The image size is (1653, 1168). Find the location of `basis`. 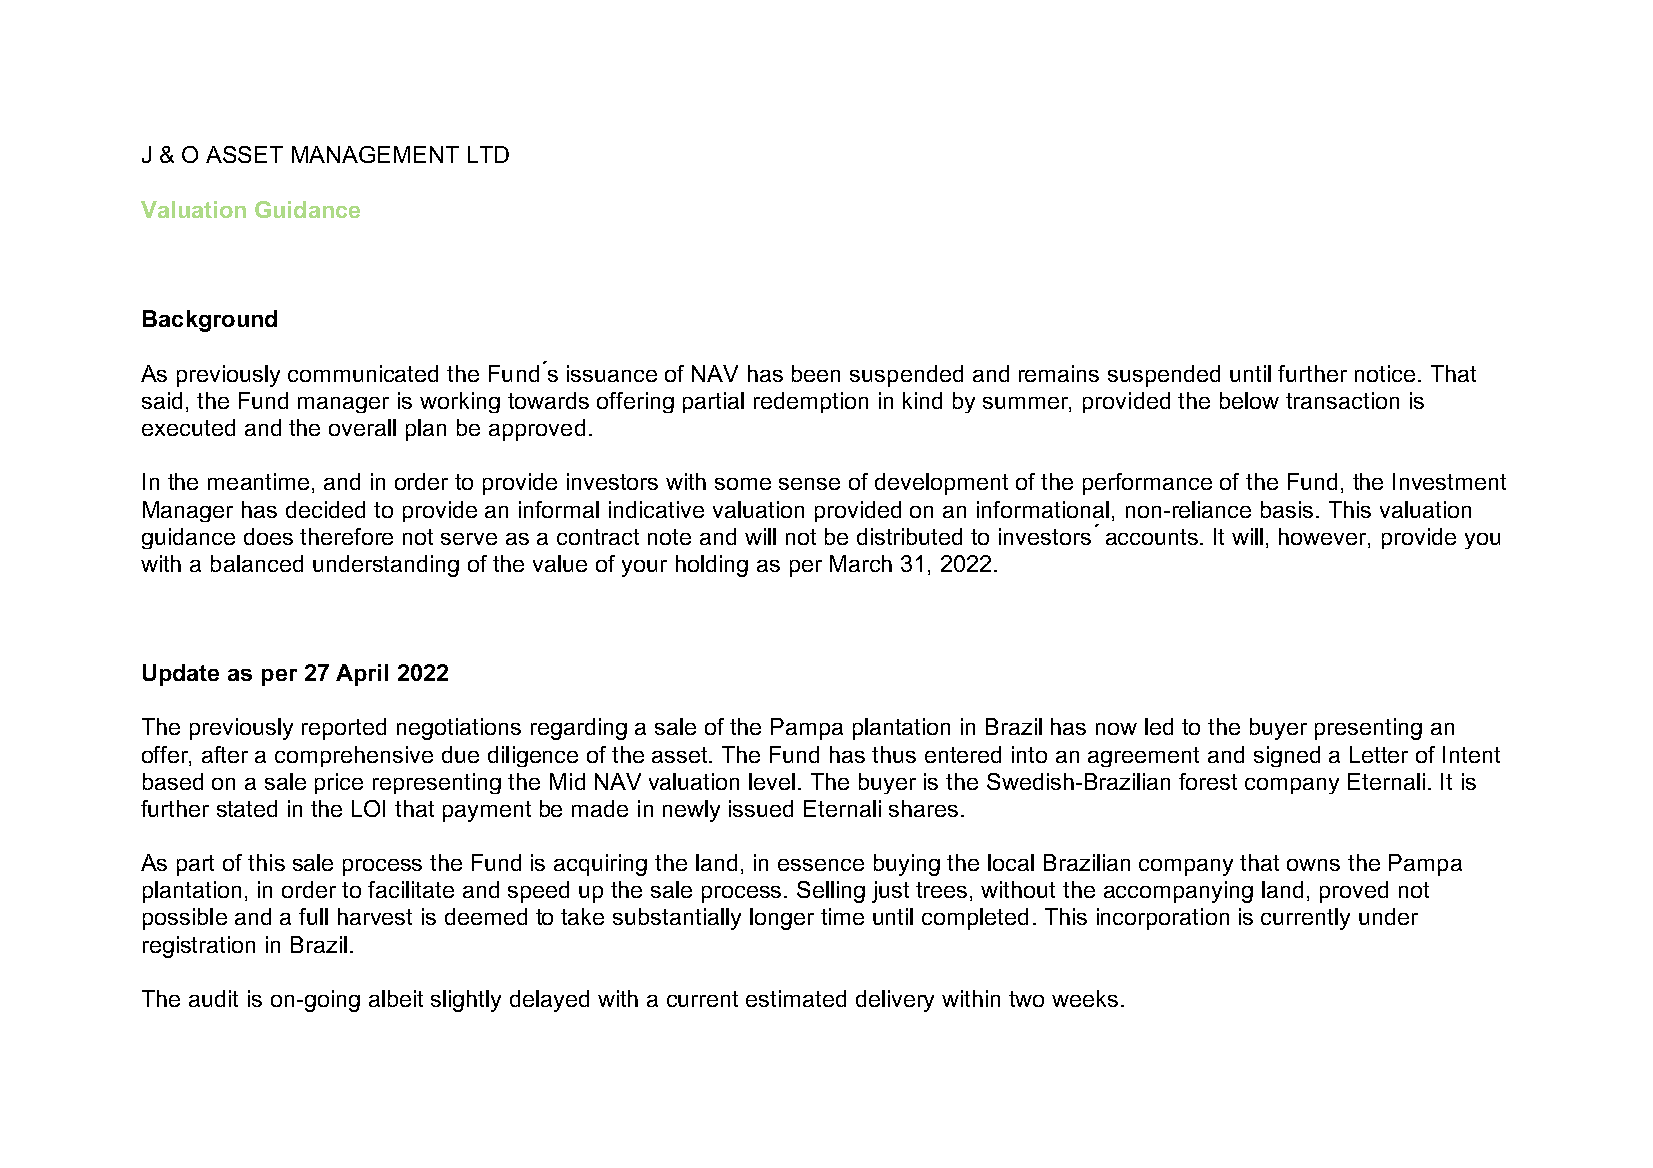

basis is located at coordinates (1287, 509).
